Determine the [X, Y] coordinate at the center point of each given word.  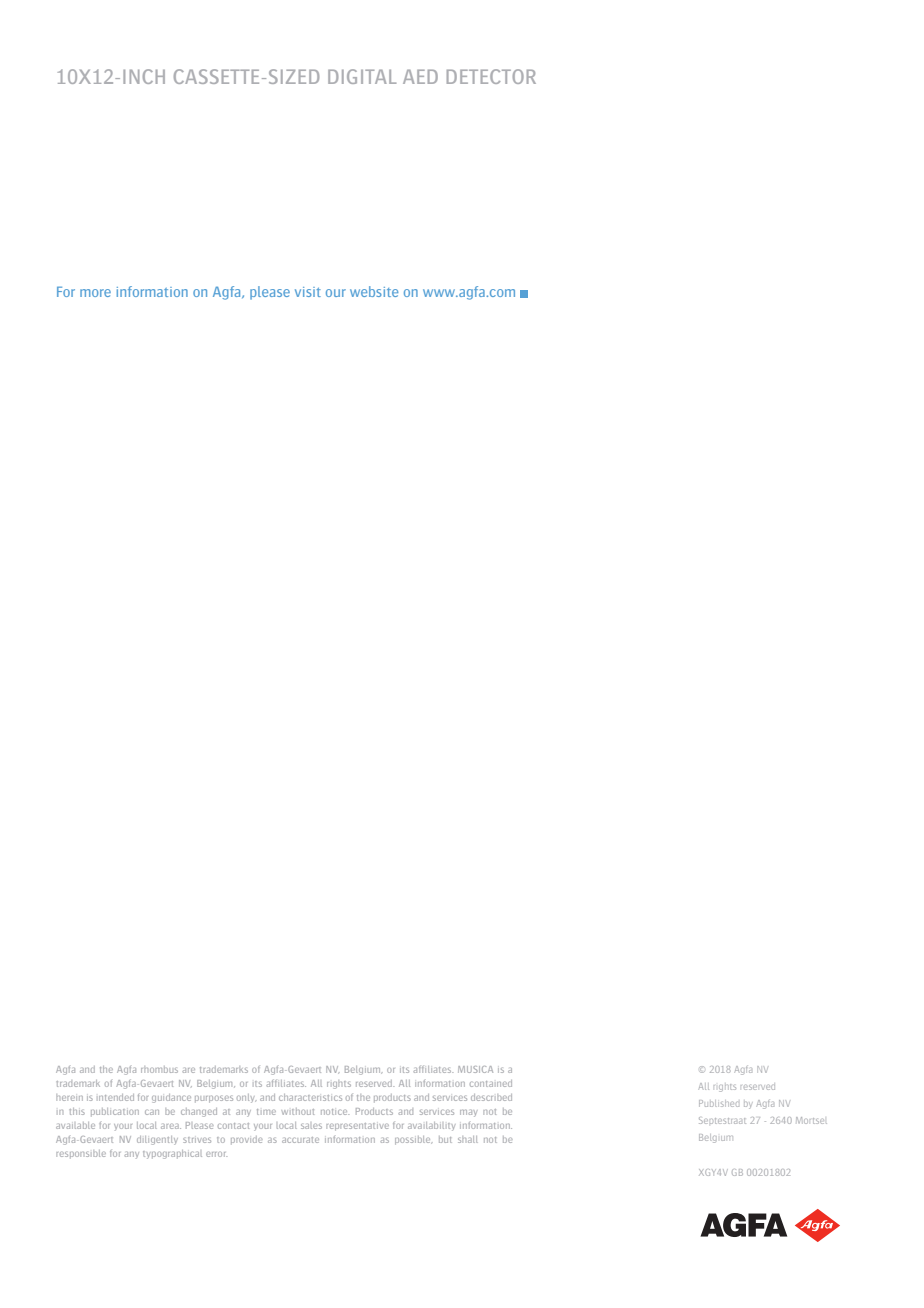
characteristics [310, 1097]
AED [420, 76]
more [95, 293]
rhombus [159, 1069]
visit [308, 292]
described [491, 1097]
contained [491, 1083]
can [152, 1112]
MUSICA [475, 1069]
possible [414, 1140]
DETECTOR [491, 76]
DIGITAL [362, 76]
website [374, 291]
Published [719, 1103]
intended [116, 1097]
